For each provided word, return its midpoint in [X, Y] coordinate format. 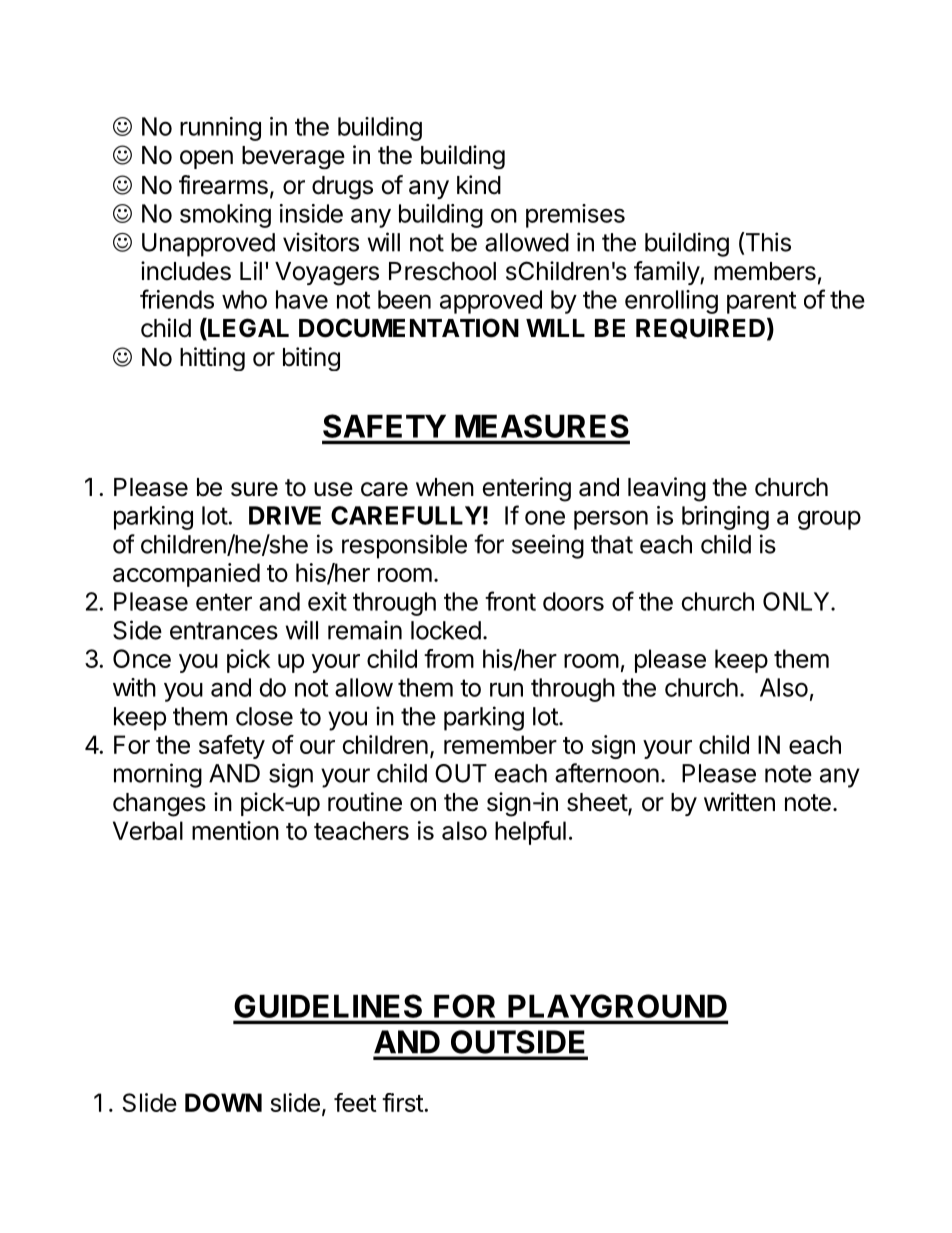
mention [235, 830]
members [765, 271]
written [739, 802]
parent [761, 302]
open [206, 159]
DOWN [223, 1102]
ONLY [797, 601]
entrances [224, 631]
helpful [530, 833]
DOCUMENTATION [409, 328]
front [510, 601]
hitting [212, 359]
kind [479, 185]
